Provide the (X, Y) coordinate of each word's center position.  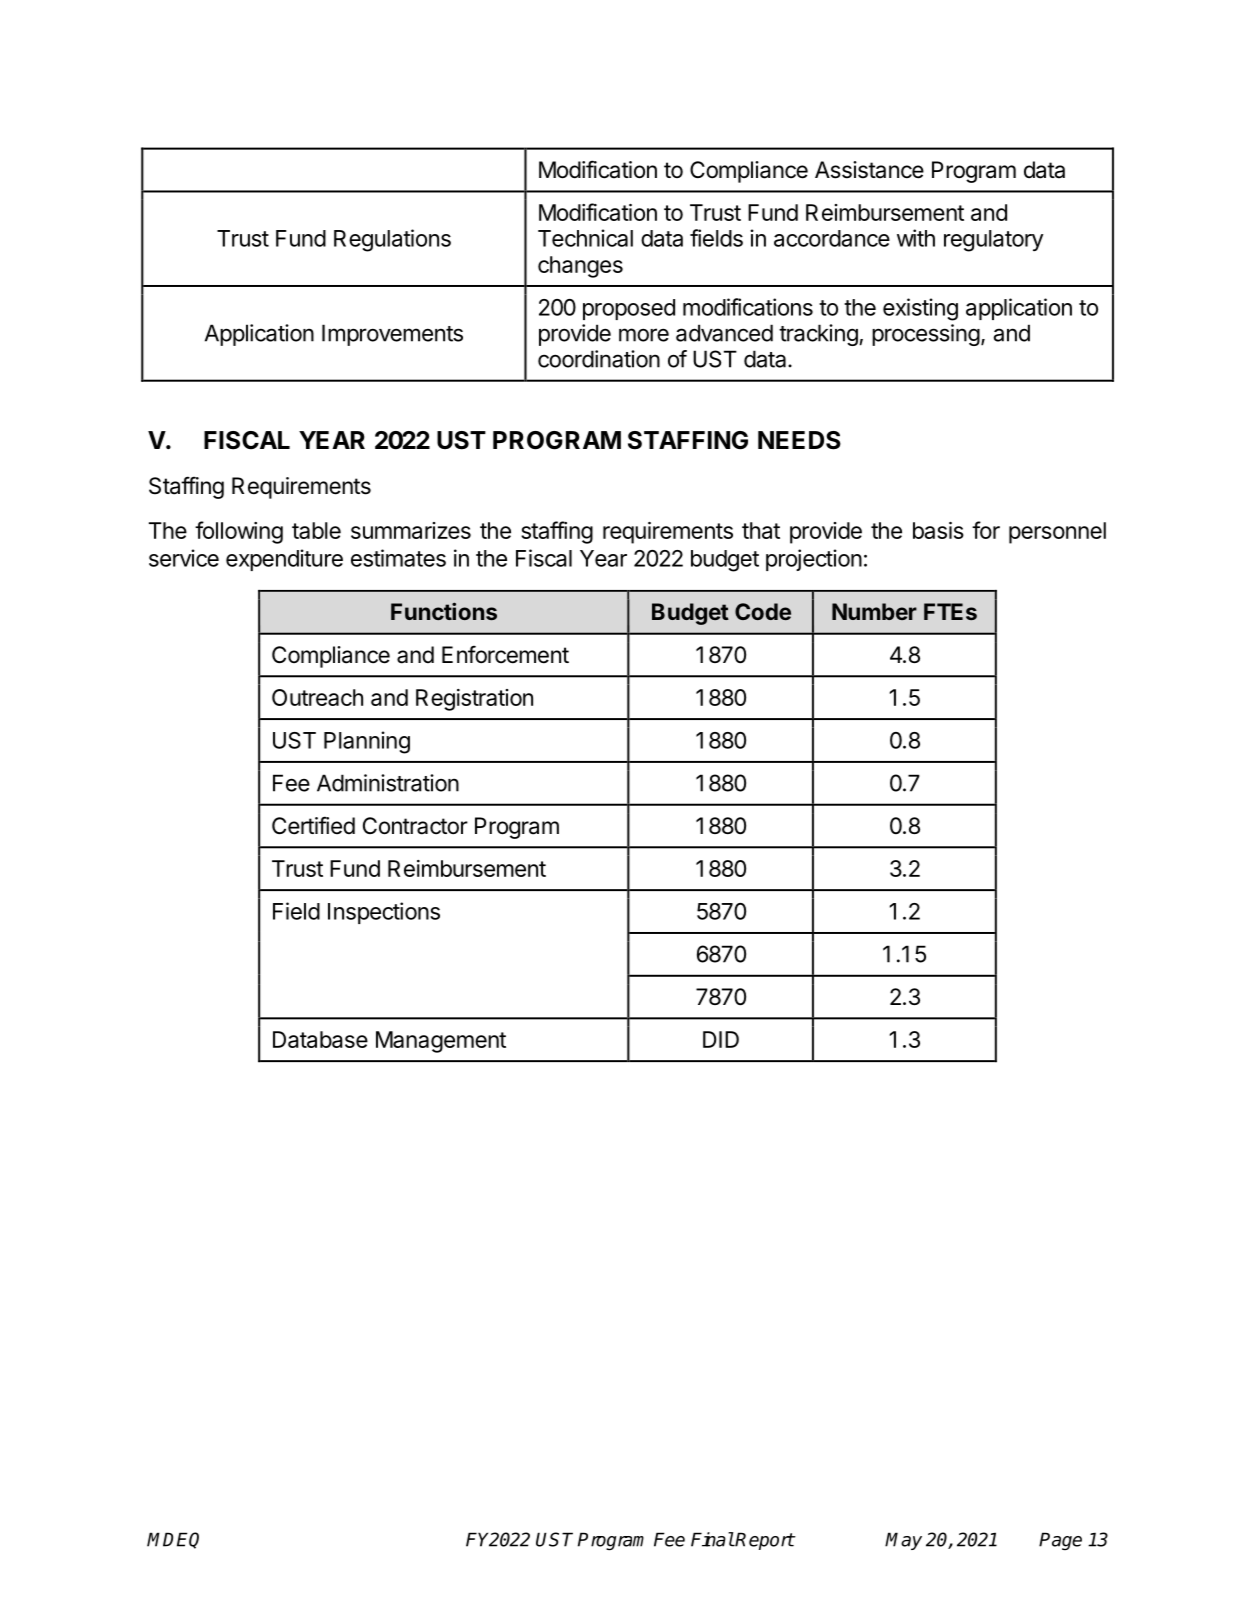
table (316, 530)
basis (938, 530)
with (916, 238)
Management (441, 1042)
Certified (313, 825)
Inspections (384, 913)
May (903, 1541)
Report (764, 1541)
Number (874, 611)
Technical (585, 238)
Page (1060, 1541)
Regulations (392, 240)
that (761, 530)
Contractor (415, 826)
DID (721, 1039)
